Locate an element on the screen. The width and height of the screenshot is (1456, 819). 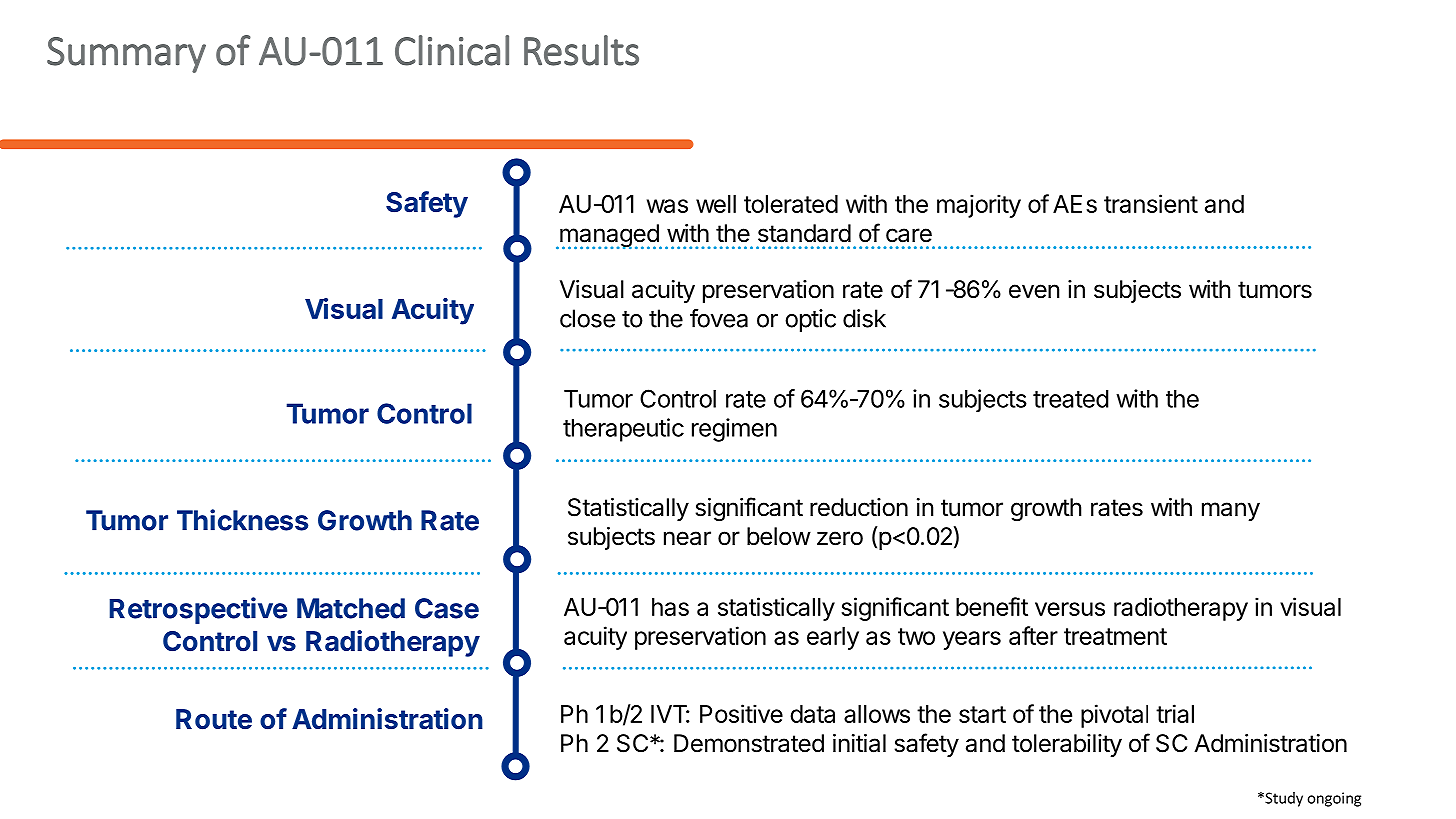
Results is located at coordinates (581, 50).
